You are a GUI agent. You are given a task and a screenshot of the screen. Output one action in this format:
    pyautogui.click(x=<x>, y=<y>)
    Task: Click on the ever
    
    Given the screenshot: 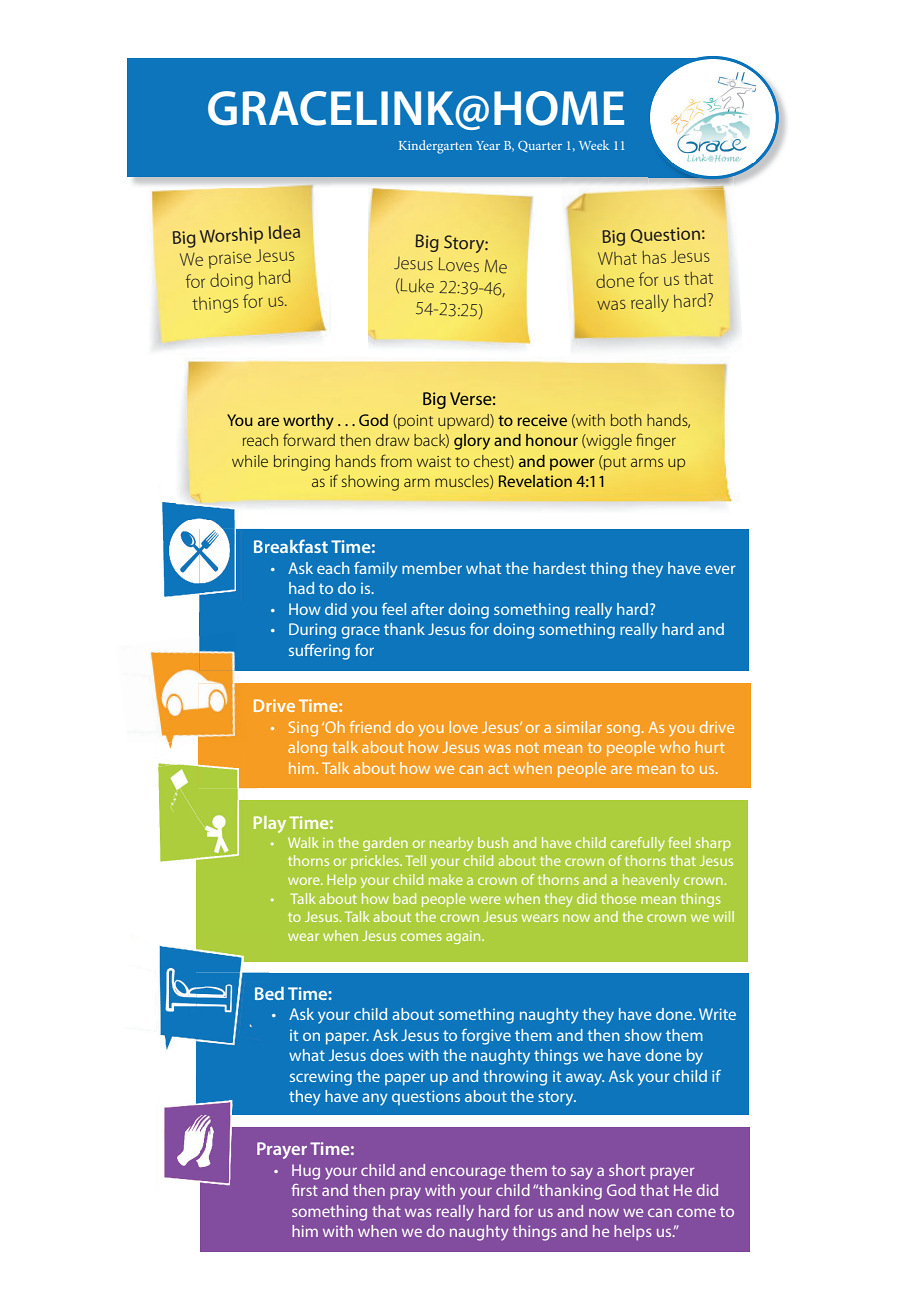 What is the action you would take?
    pyautogui.click(x=720, y=569)
